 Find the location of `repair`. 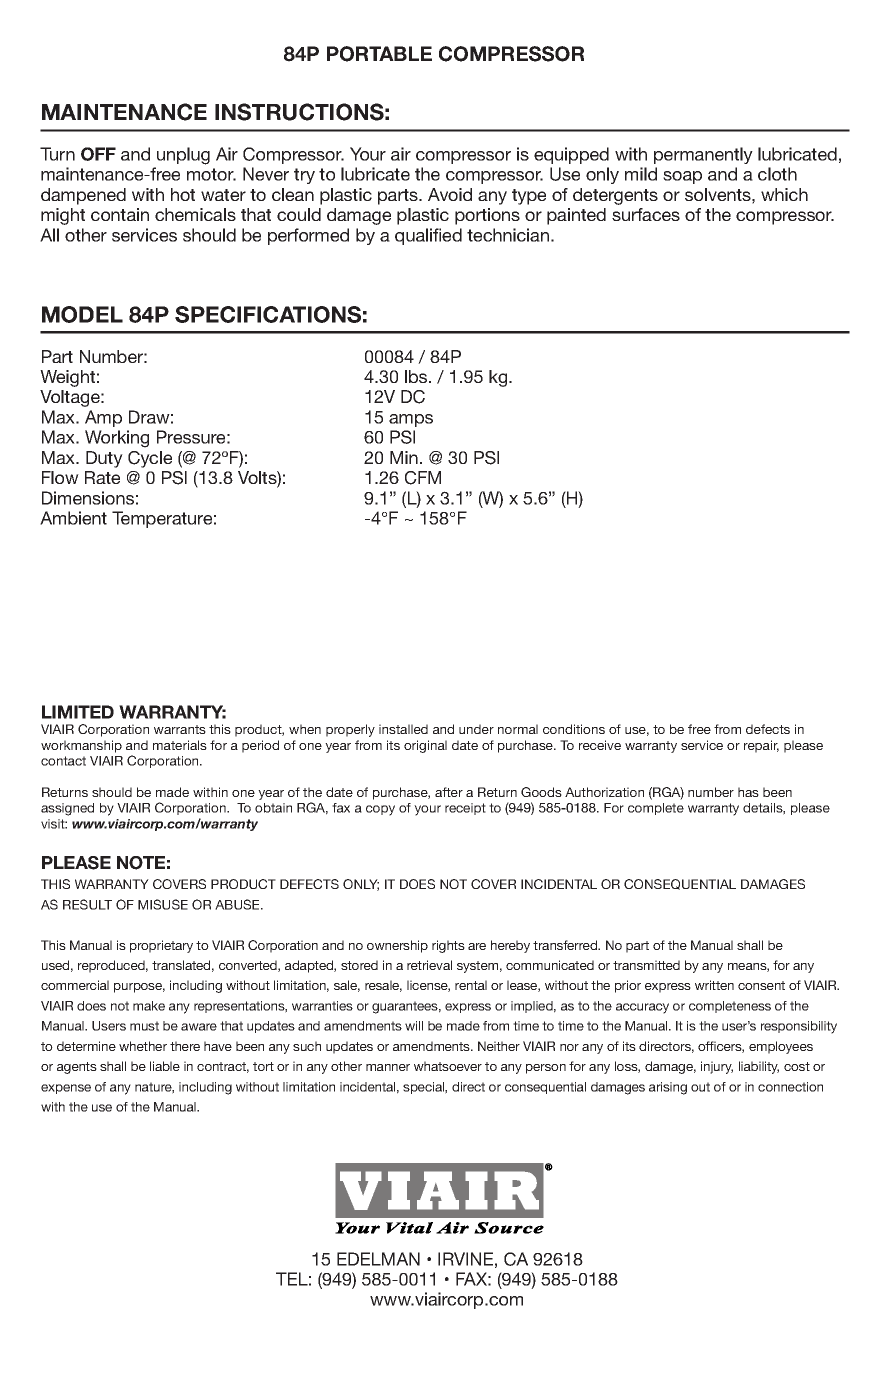

repair is located at coordinates (761, 746).
